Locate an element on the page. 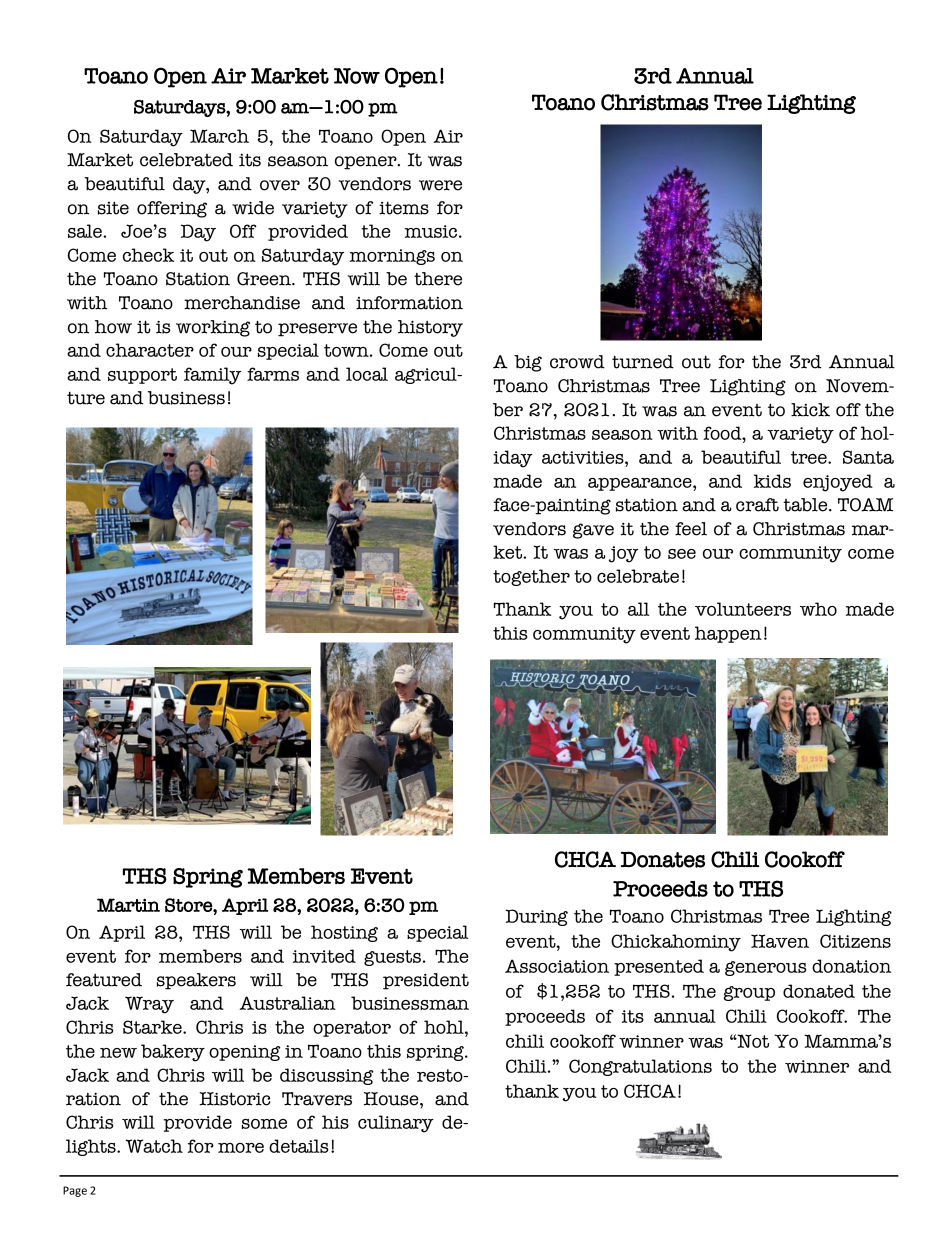 This document has height=1233, width=952. During is located at coordinates (536, 917).
